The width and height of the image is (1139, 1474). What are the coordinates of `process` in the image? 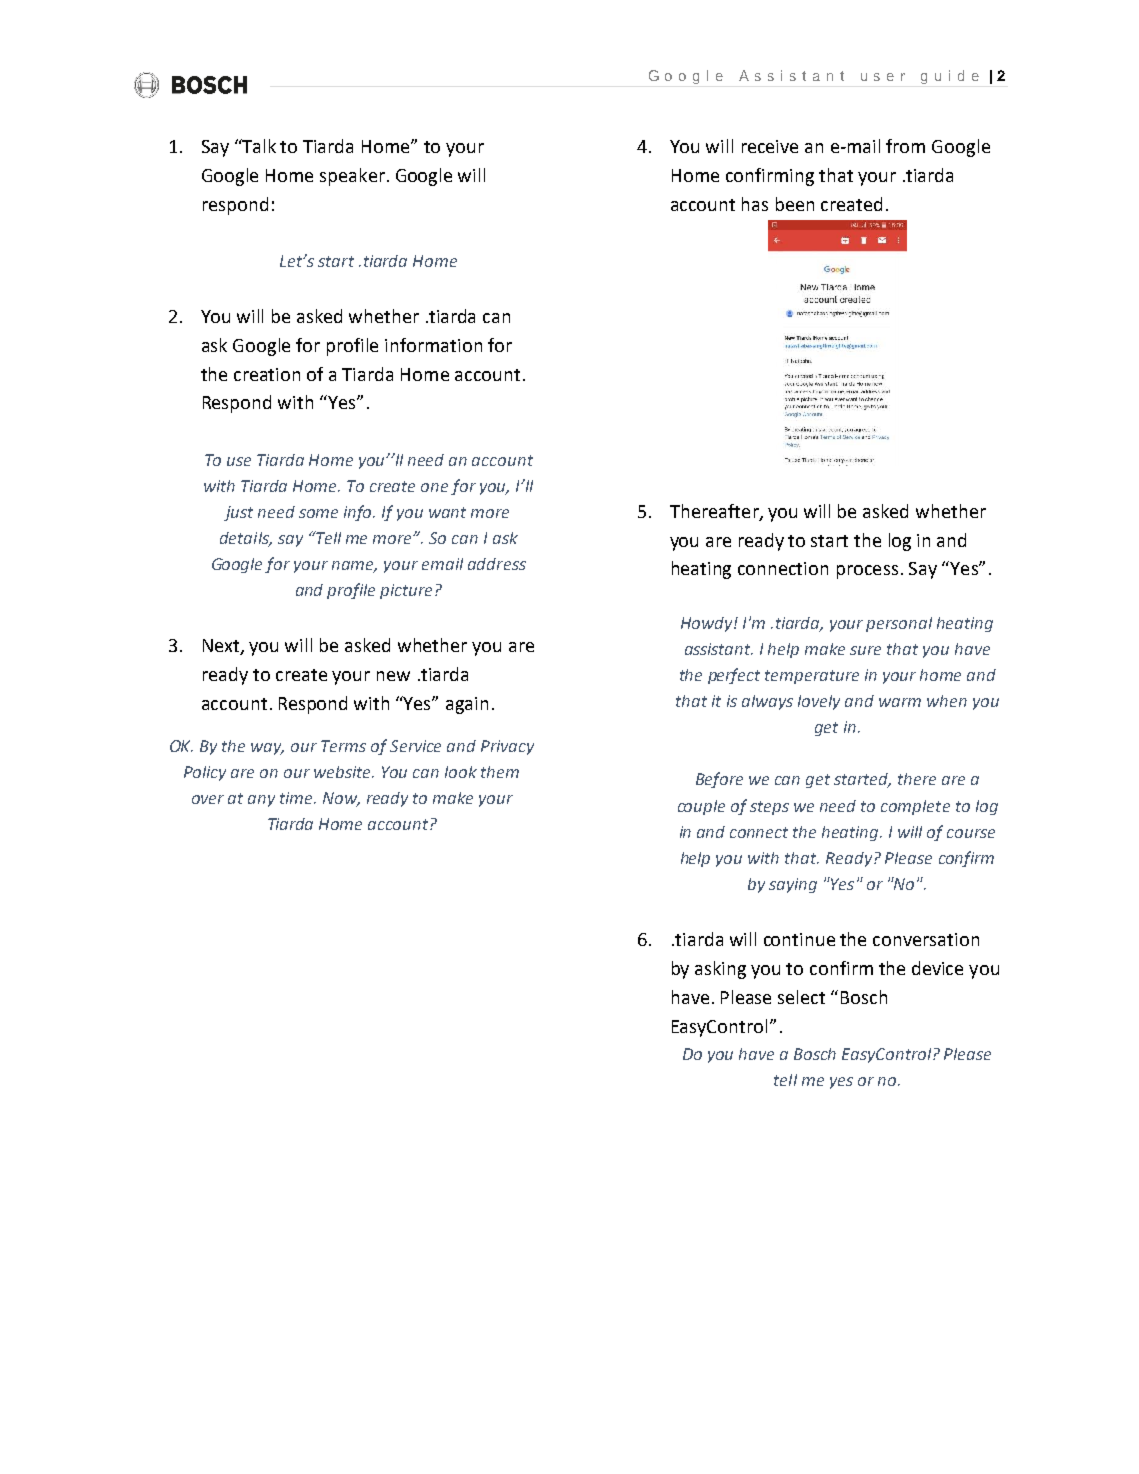 It's located at (867, 572).
